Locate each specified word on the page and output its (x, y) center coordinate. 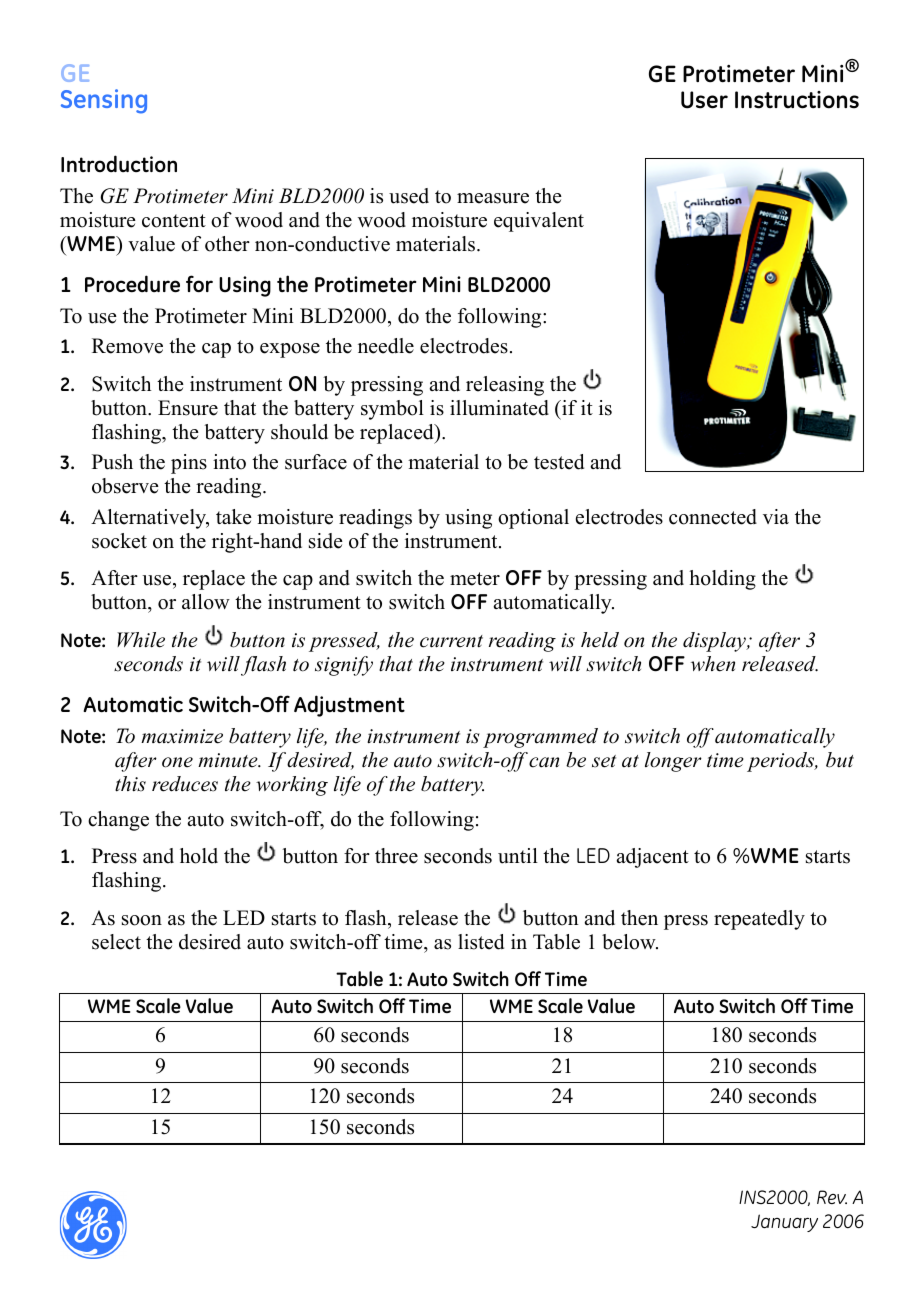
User (704, 100)
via (776, 516)
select (116, 942)
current (451, 641)
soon (142, 920)
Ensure (188, 408)
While (141, 640)
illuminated (499, 408)
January (784, 1223)
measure (493, 198)
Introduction (119, 163)
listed (481, 942)
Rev (832, 1197)
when (713, 664)
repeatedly (759, 920)
